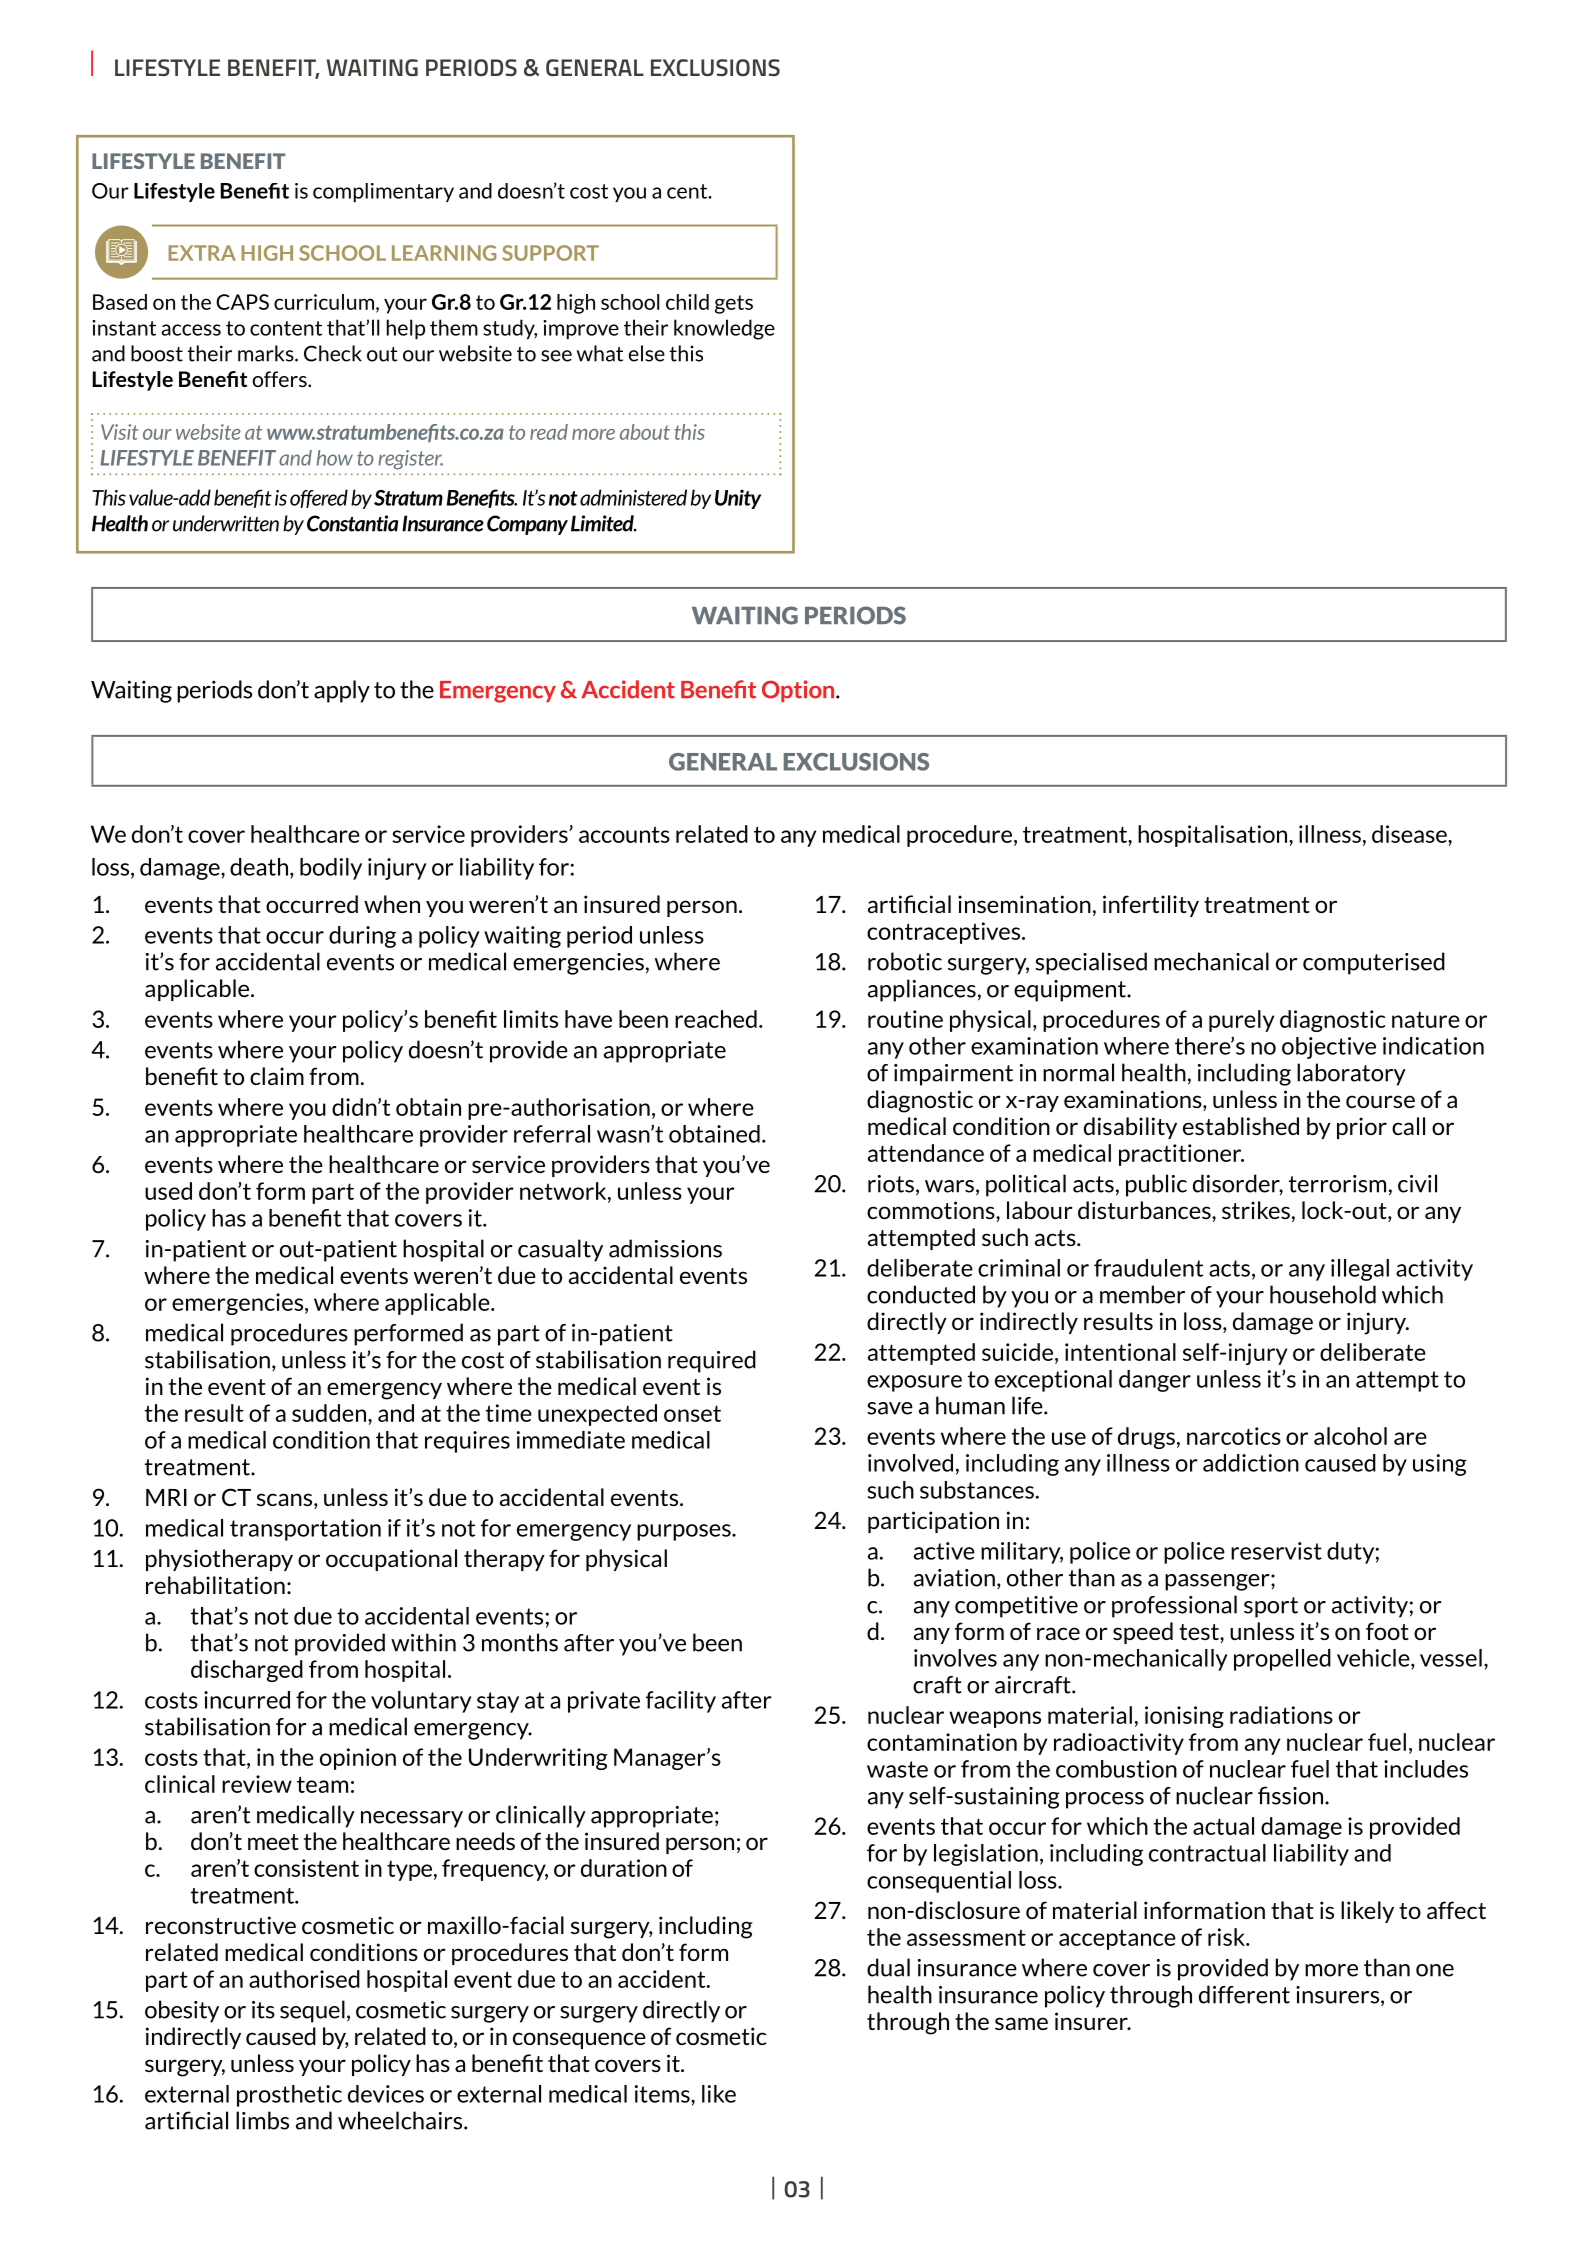  What do you see at coordinates (734, 304) in the screenshot?
I see `gets` at bounding box center [734, 304].
